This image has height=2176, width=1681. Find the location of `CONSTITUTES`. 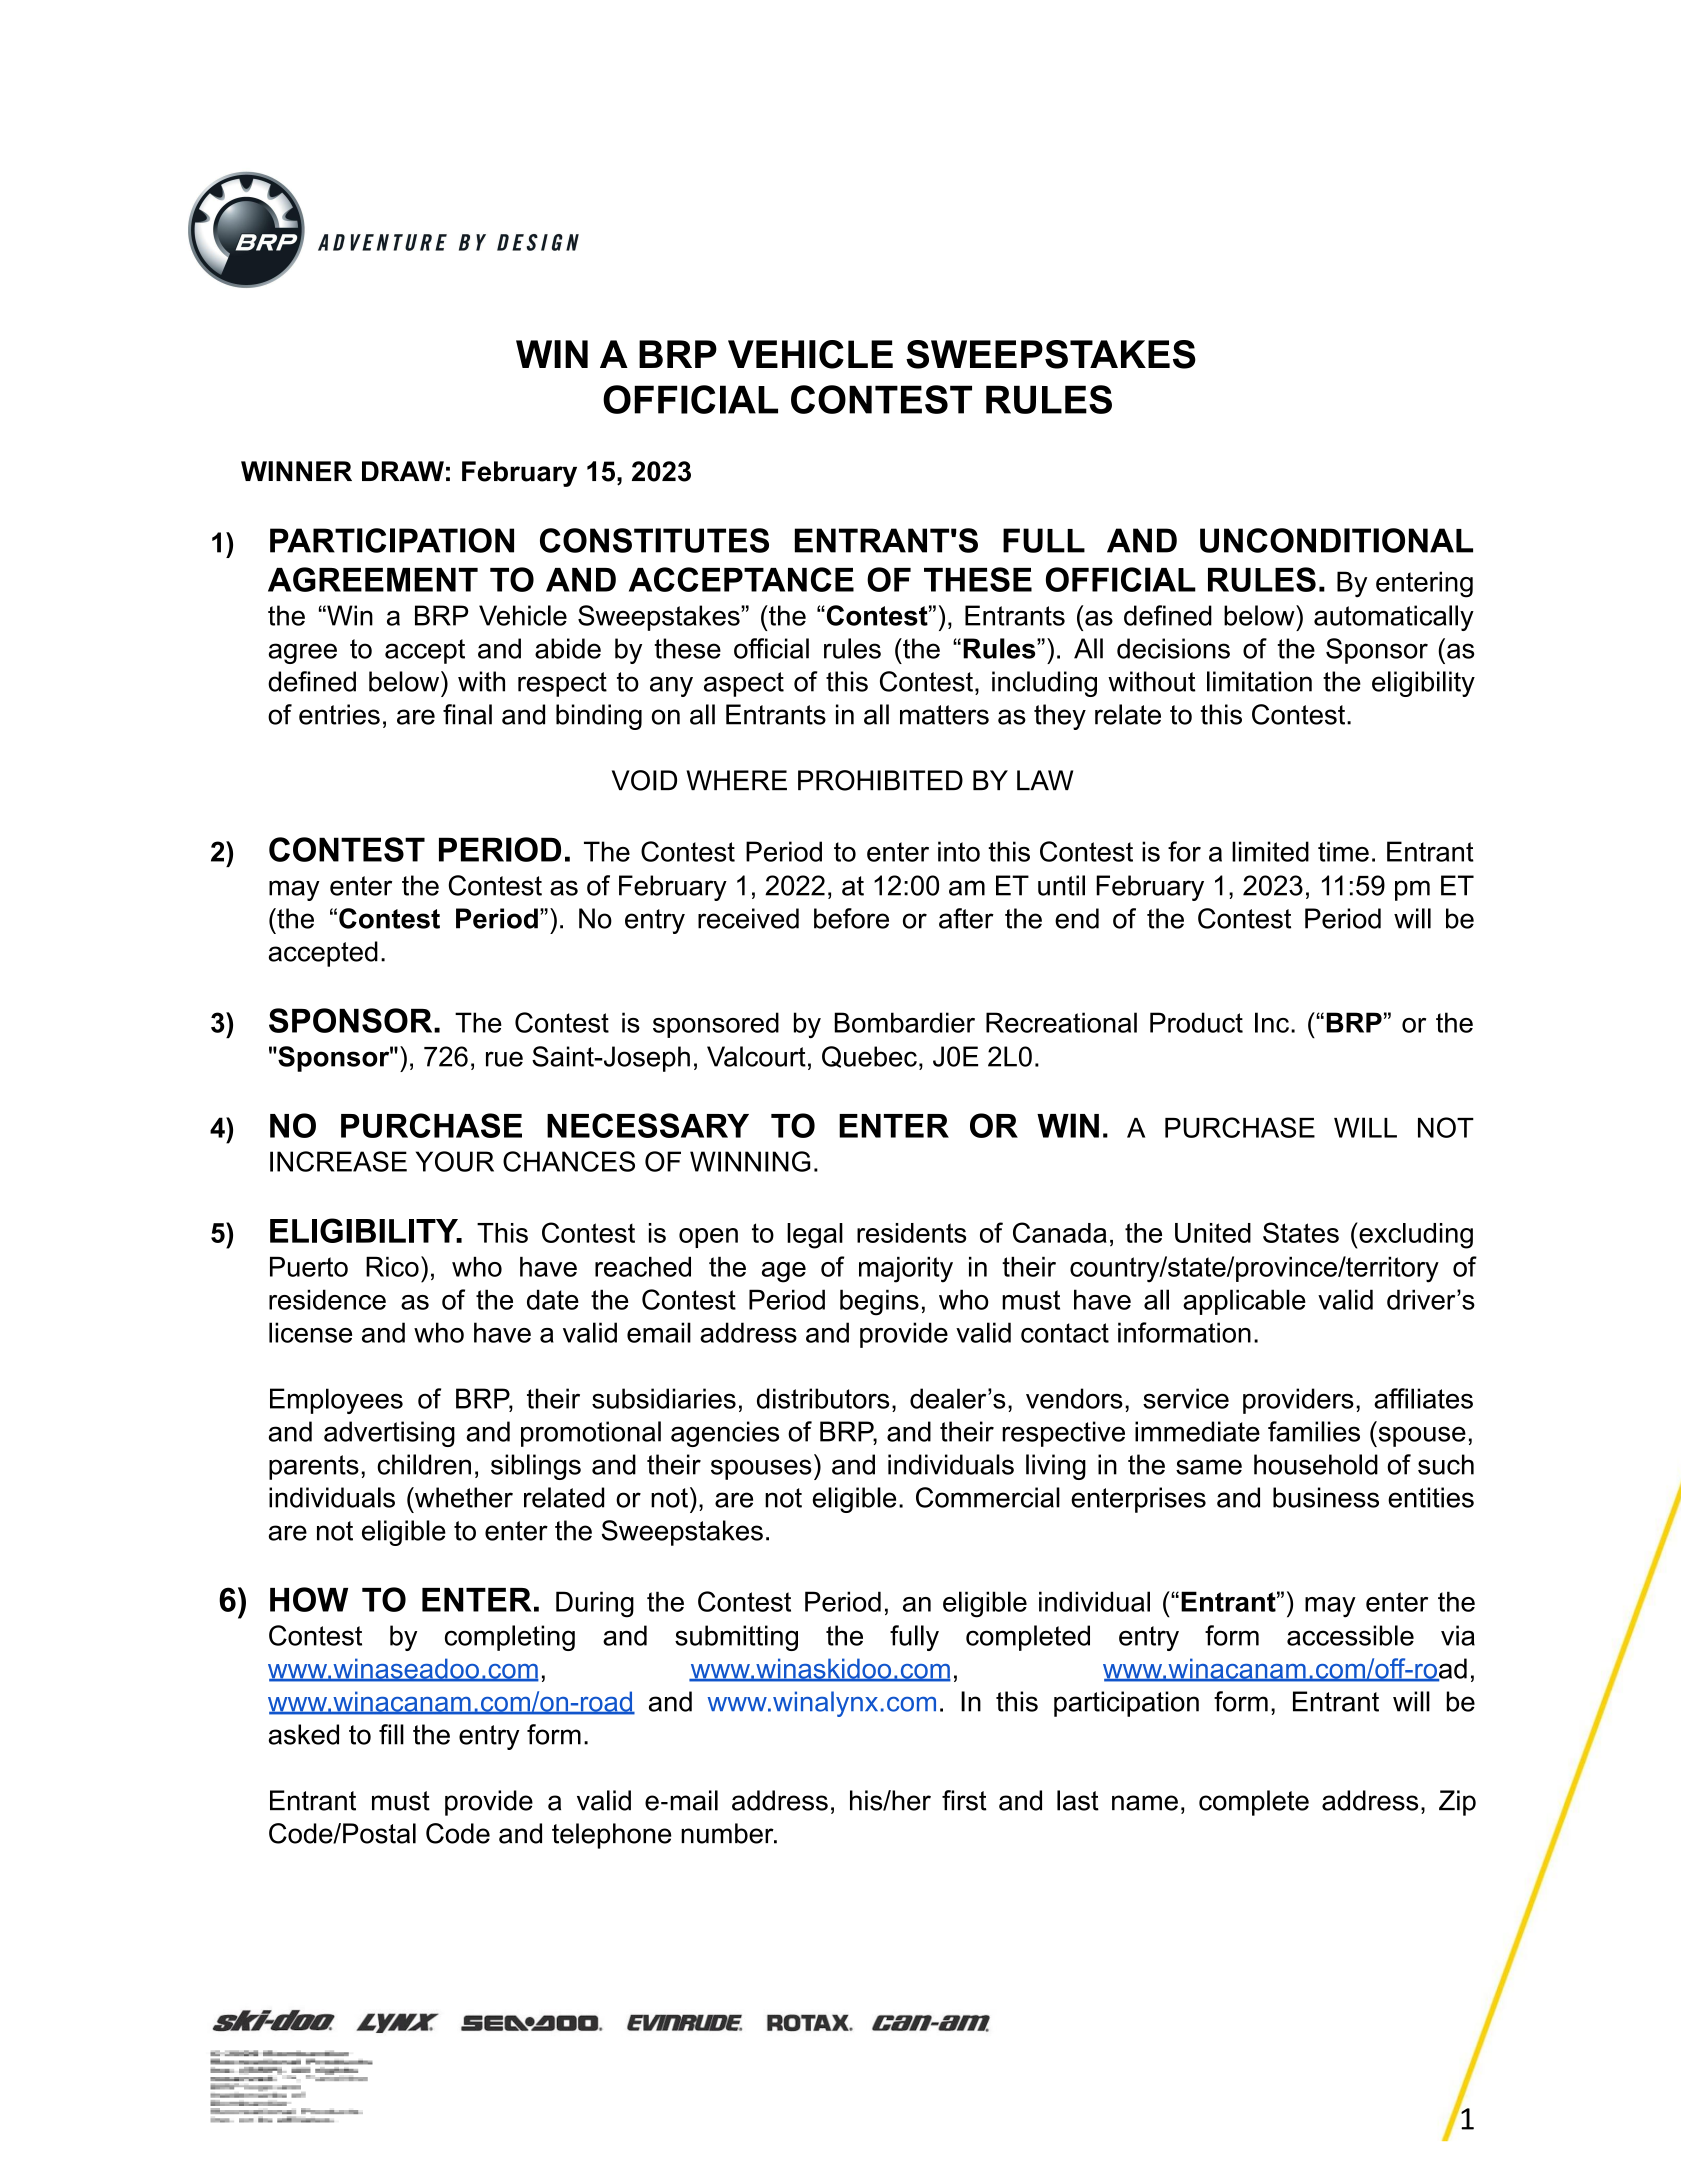

CONSTITUTES is located at coordinates (654, 540).
